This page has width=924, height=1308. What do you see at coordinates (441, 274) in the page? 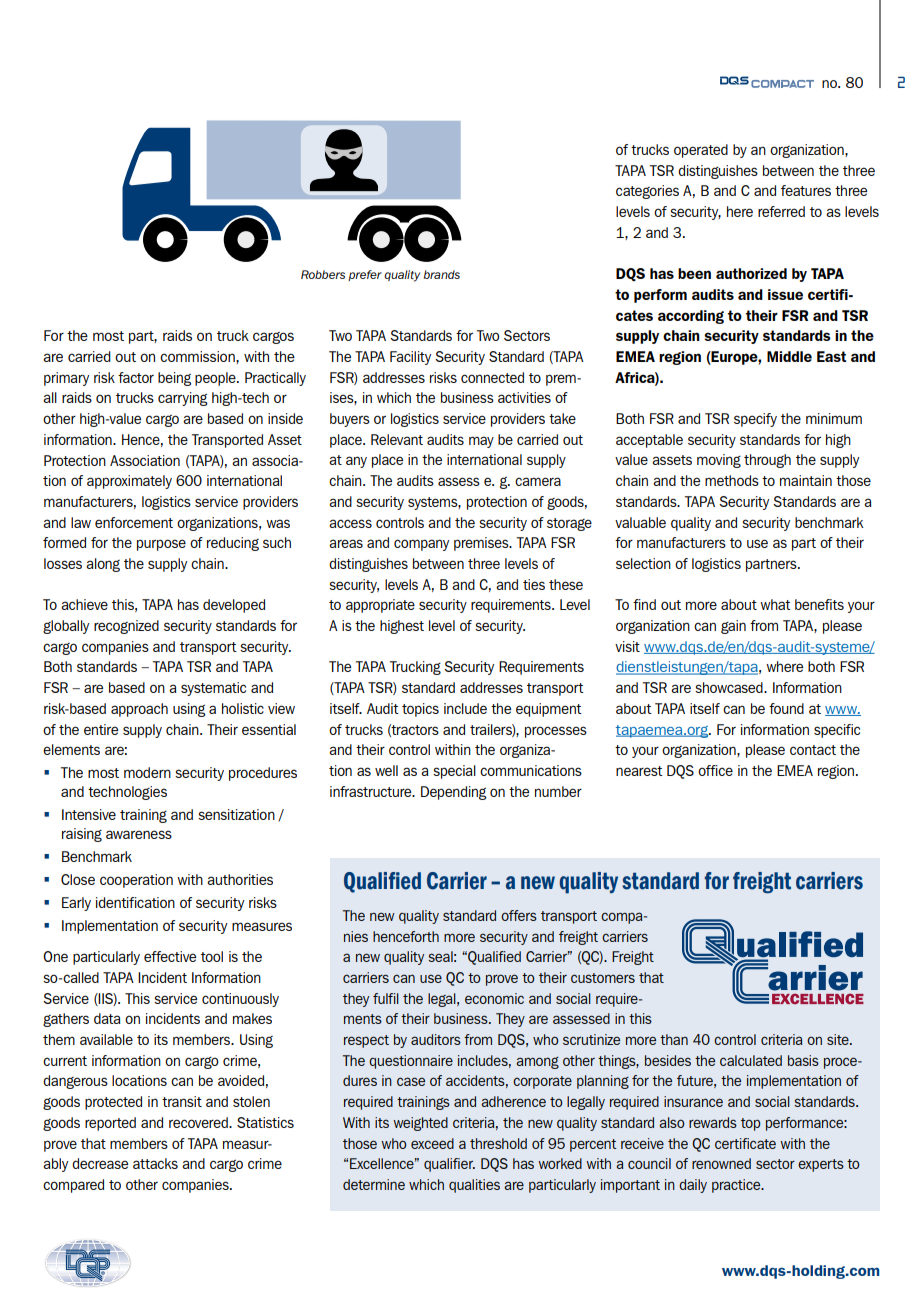
I see `brands` at bounding box center [441, 274].
